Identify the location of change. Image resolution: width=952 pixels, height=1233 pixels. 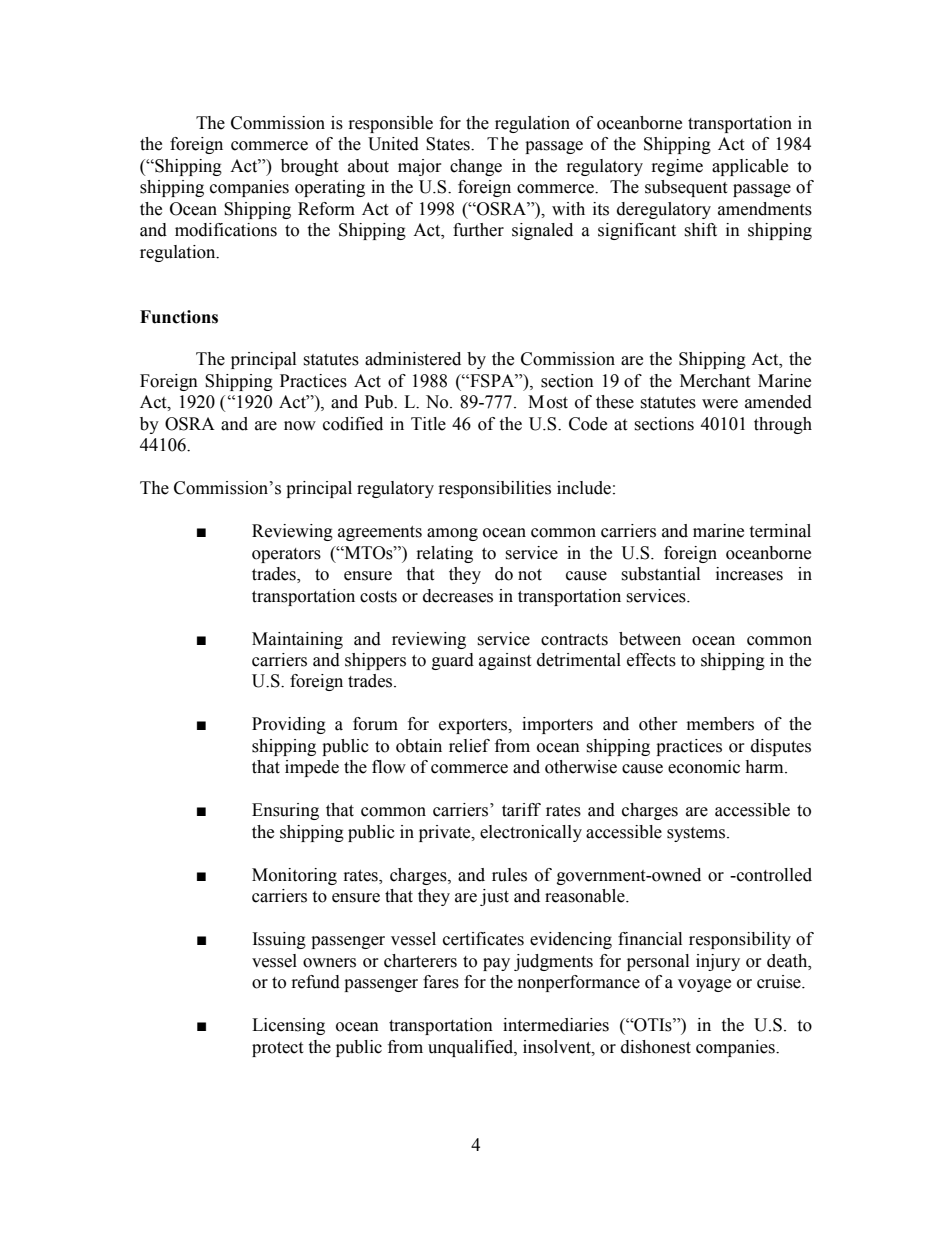
(476, 167).
